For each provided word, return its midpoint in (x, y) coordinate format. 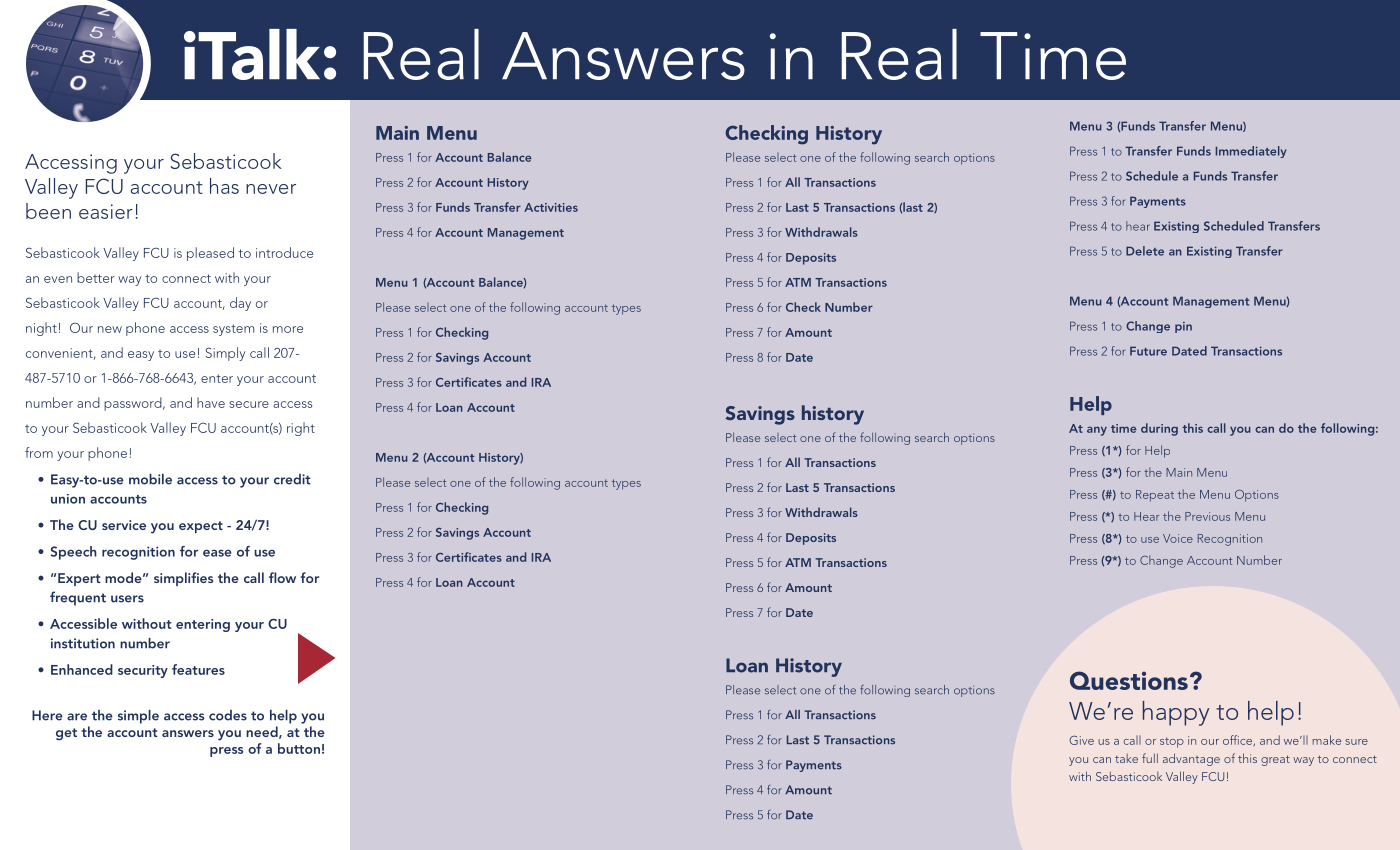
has (224, 186)
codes (228, 715)
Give (1081, 740)
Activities (551, 207)
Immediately (1251, 152)
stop (1172, 742)
